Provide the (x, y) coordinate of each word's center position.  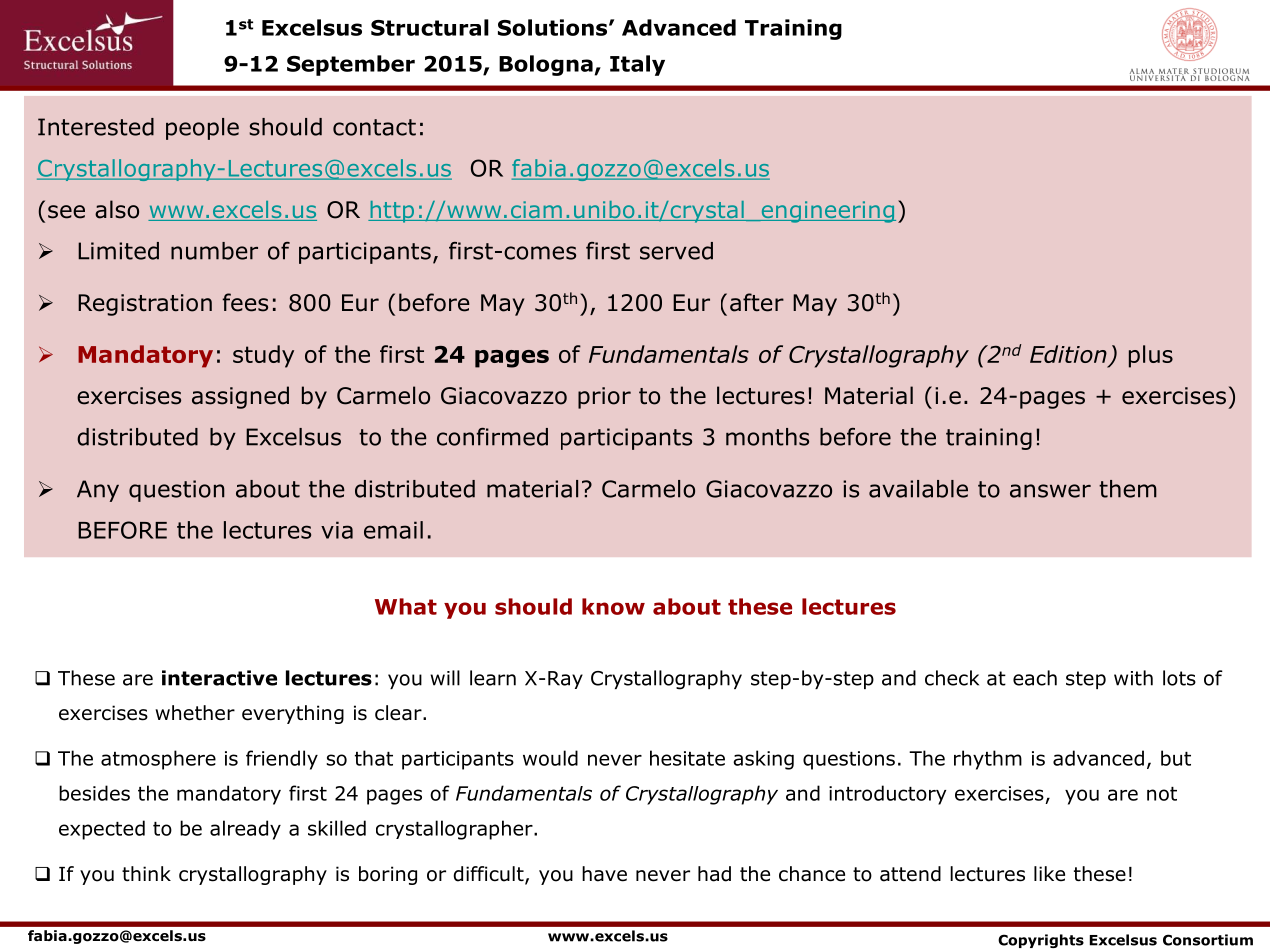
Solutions (554, 27)
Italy (637, 65)
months (767, 437)
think (146, 873)
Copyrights (1041, 941)
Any (98, 491)
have (604, 874)
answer (1050, 491)
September (351, 65)
